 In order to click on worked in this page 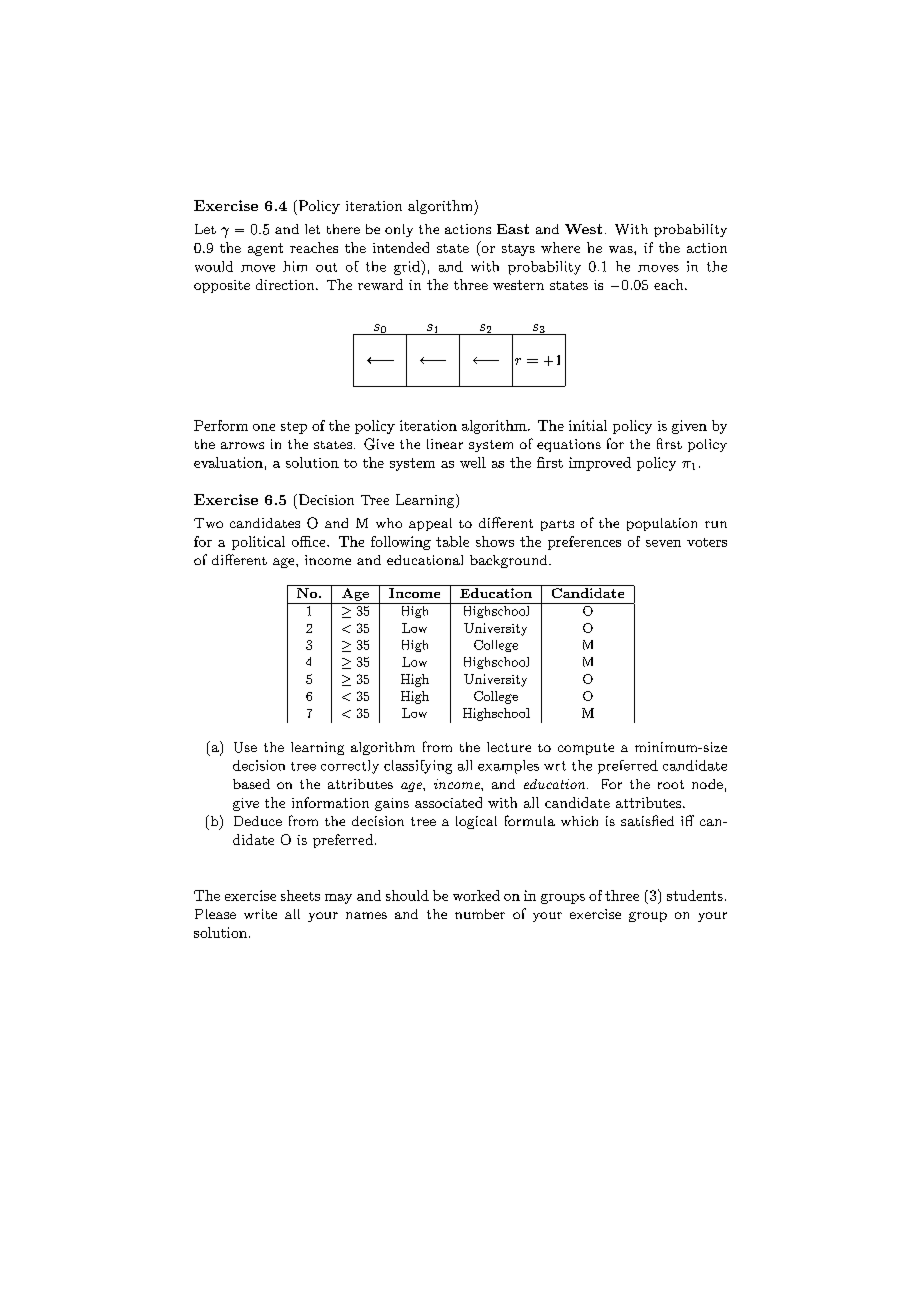, I will do `click(476, 895)`.
